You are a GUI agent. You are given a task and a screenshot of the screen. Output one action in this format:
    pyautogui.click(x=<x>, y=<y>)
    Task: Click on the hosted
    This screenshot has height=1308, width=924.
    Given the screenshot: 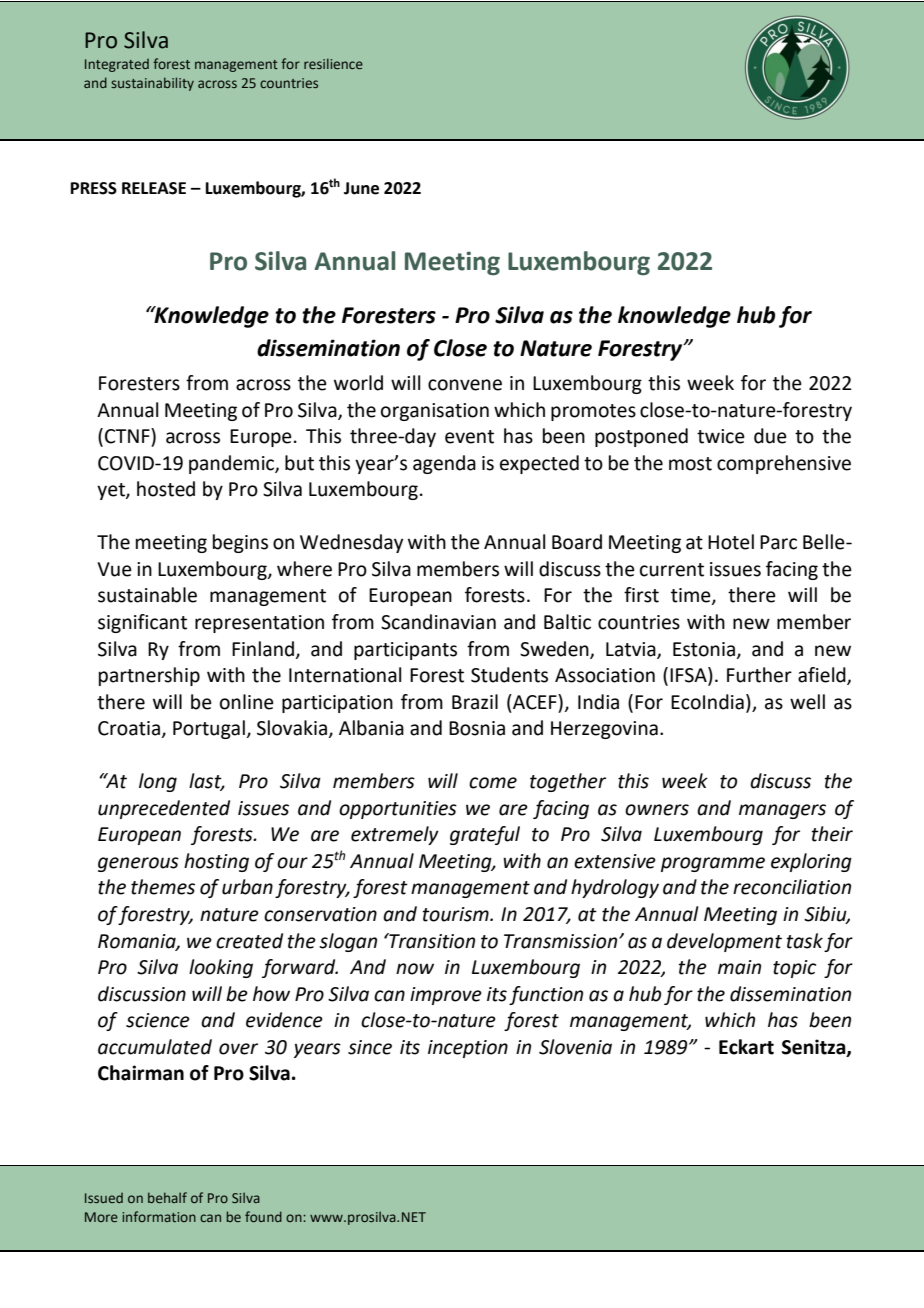 What is the action you would take?
    pyautogui.click(x=166, y=489)
